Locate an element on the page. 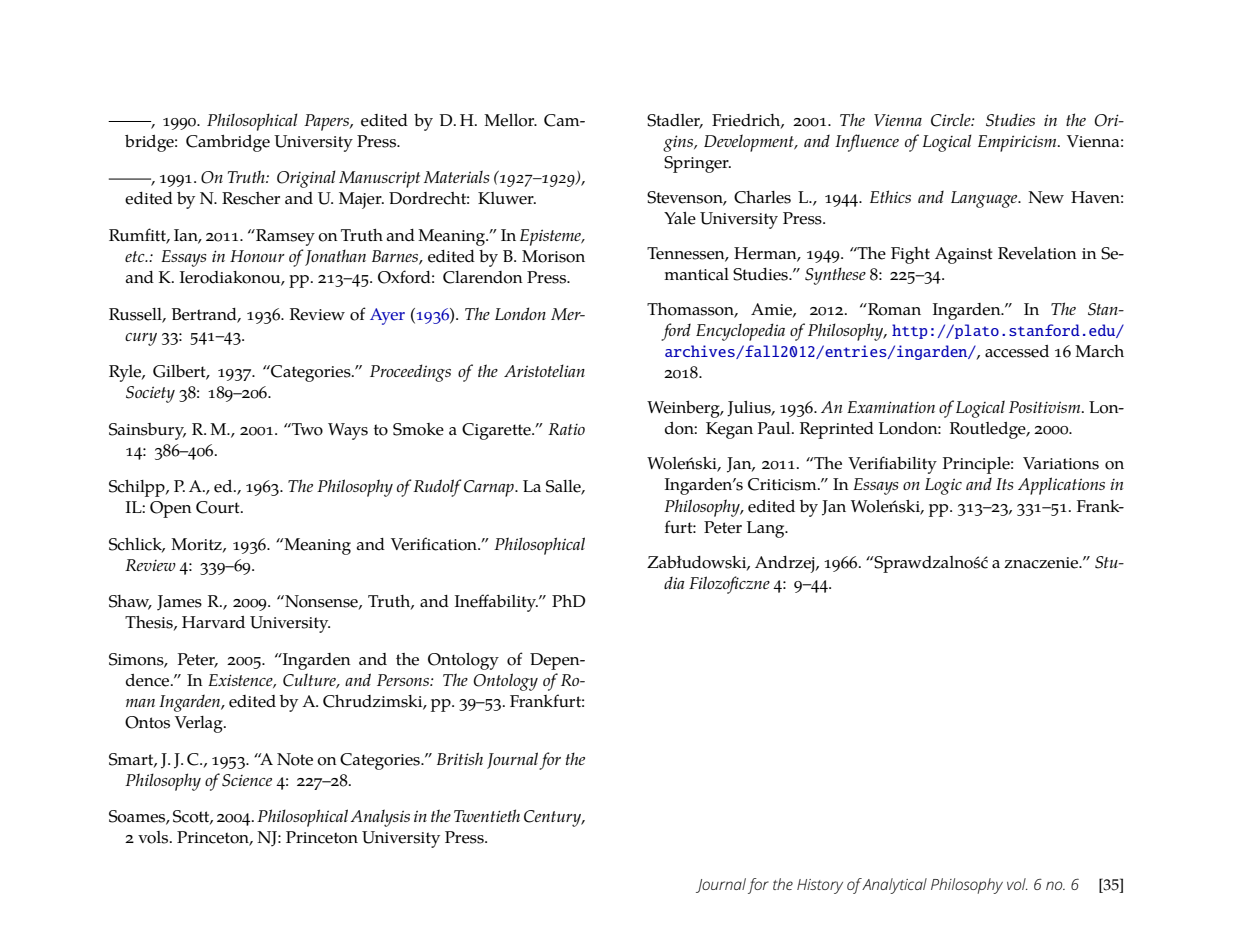 The width and height of the document is (1233, 952). Aristotelian is located at coordinates (544, 370).
